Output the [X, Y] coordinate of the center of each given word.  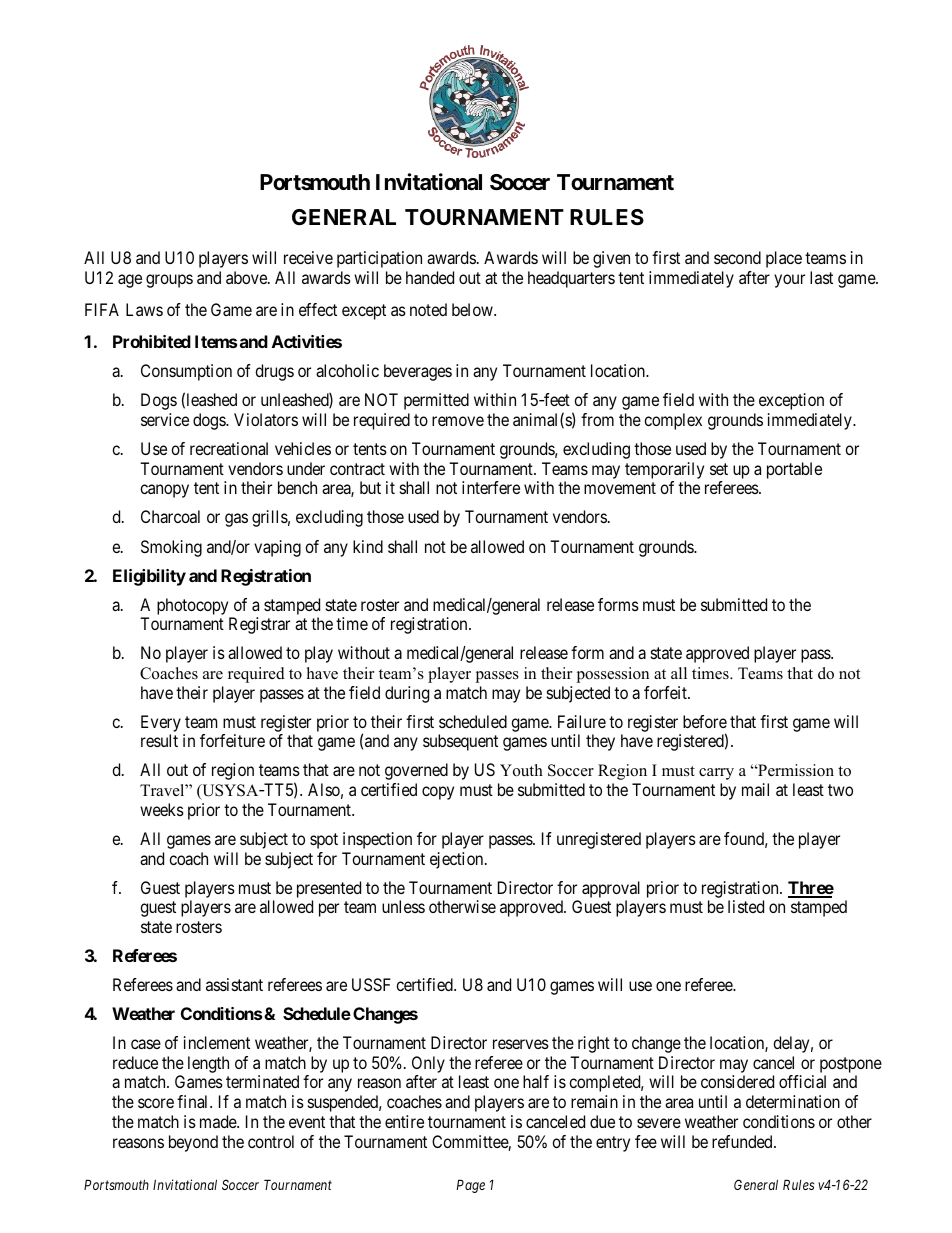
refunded [743, 1141]
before [705, 721]
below [473, 309]
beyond [193, 1143]
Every [161, 723]
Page [470, 1186]
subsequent [460, 742]
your [789, 281]
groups [169, 281]
